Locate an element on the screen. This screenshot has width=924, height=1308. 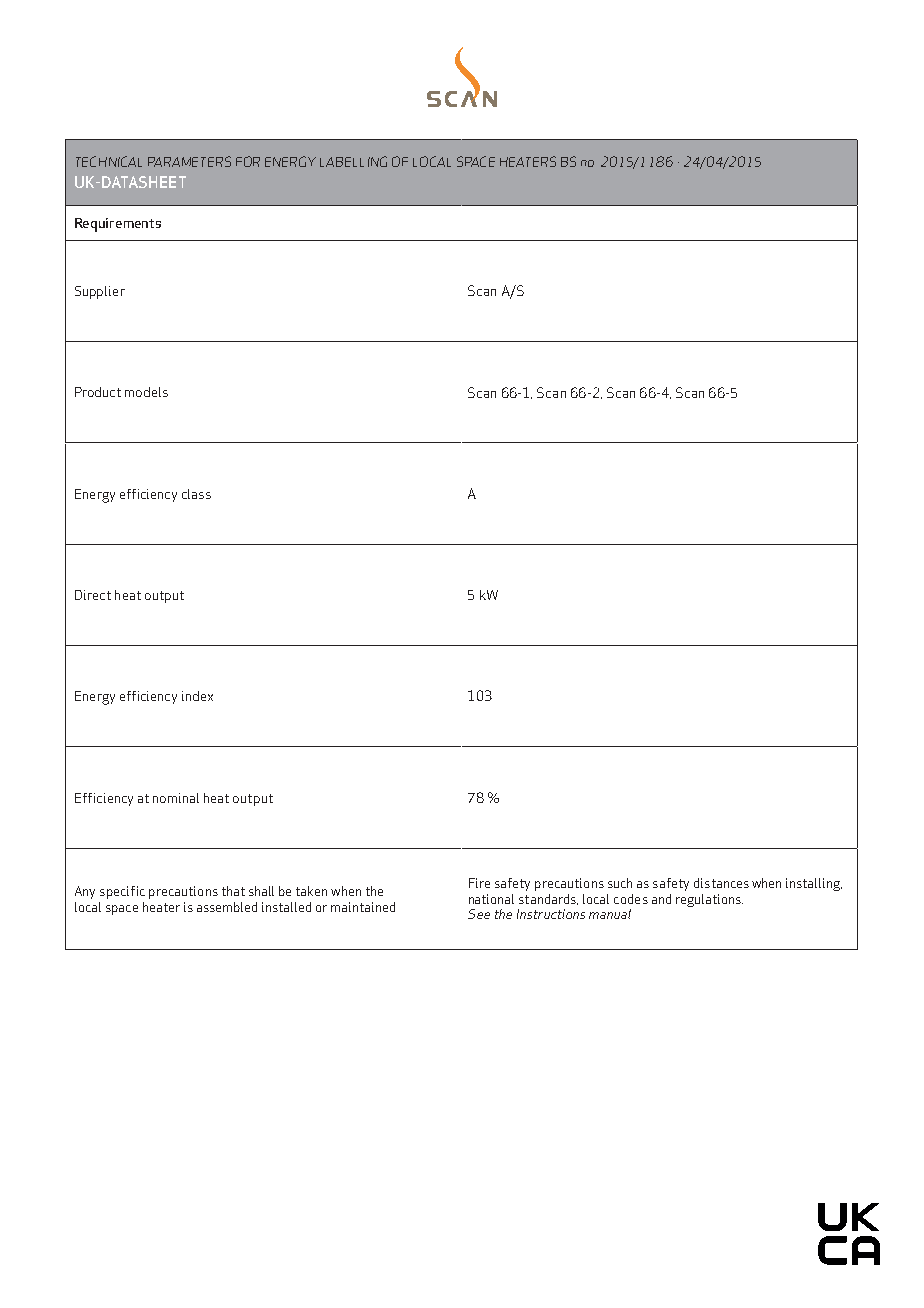
distances is located at coordinates (721, 883).
